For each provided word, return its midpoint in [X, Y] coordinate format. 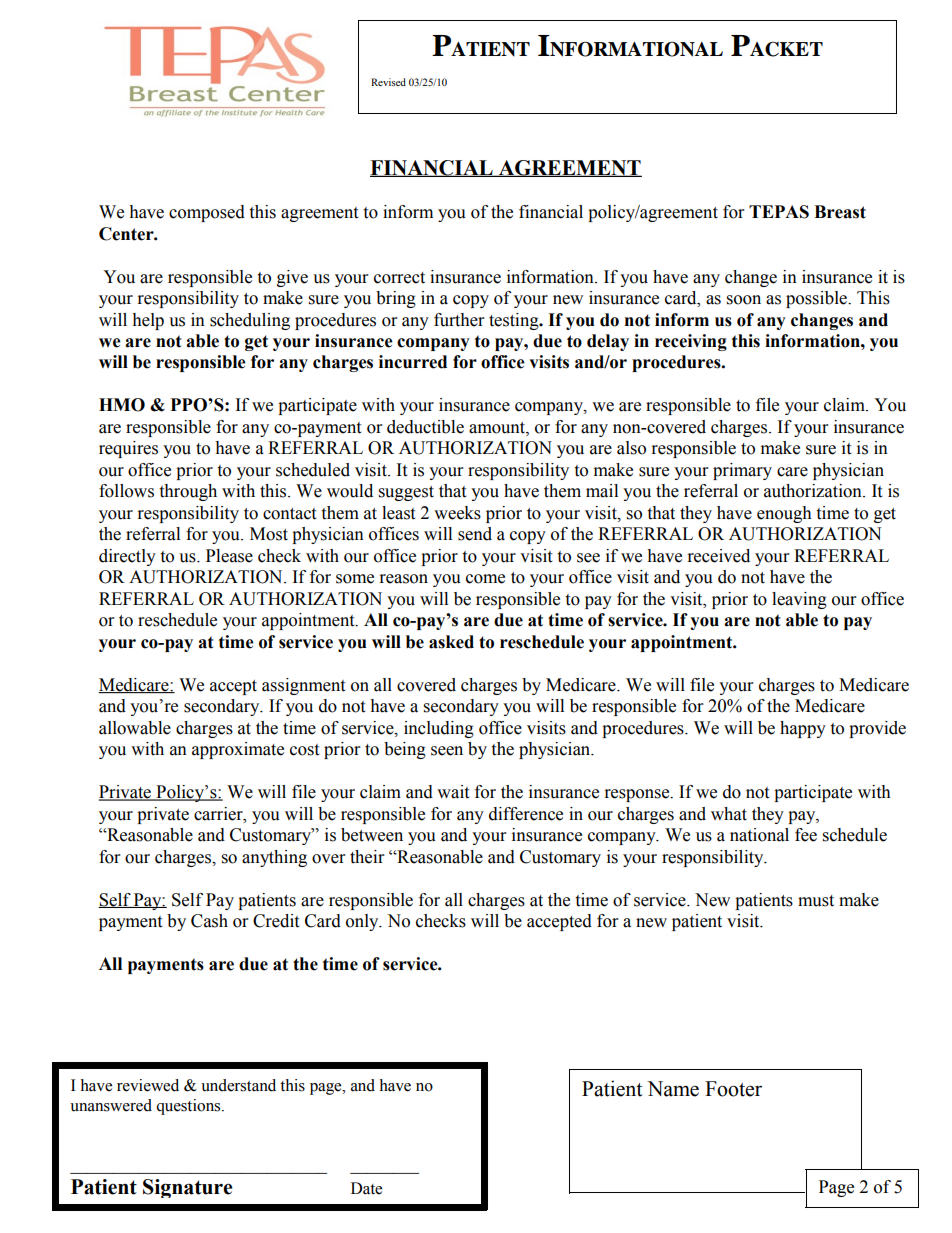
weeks [457, 513]
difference [526, 814]
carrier [219, 814]
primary [742, 471]
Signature [187, 1188]
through [188, 492]
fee [806, 835]
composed [207, 213]
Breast [840, 212]
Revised [388, 82]
